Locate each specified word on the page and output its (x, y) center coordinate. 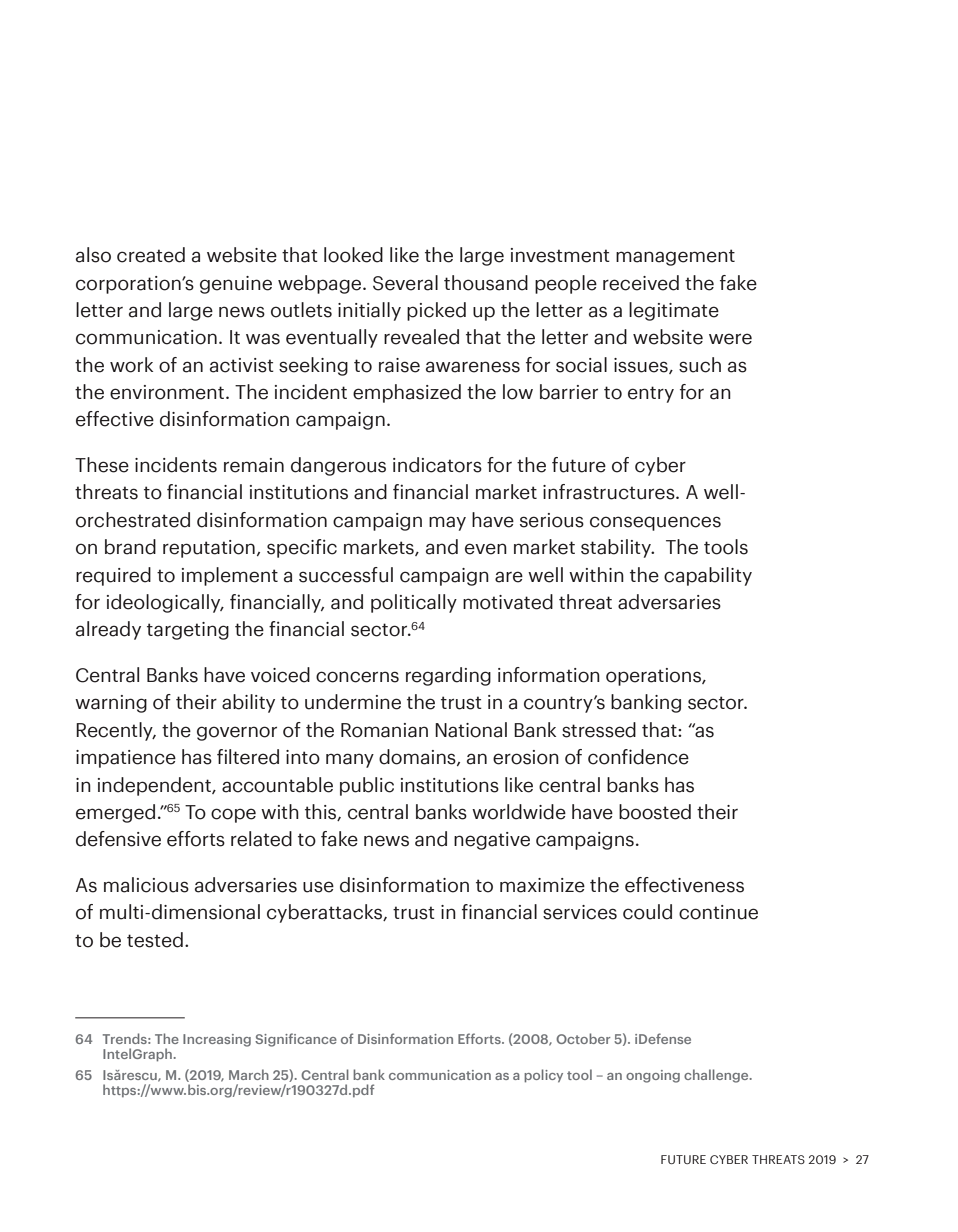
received (641, 283)
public (367, 786)
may (447, 523)
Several (405, 283)
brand (130, 547)
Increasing (217, 1040)
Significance (296, 1040)
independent (155, 786)
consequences (655, 523)
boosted (655, 812)
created (151, 255)
